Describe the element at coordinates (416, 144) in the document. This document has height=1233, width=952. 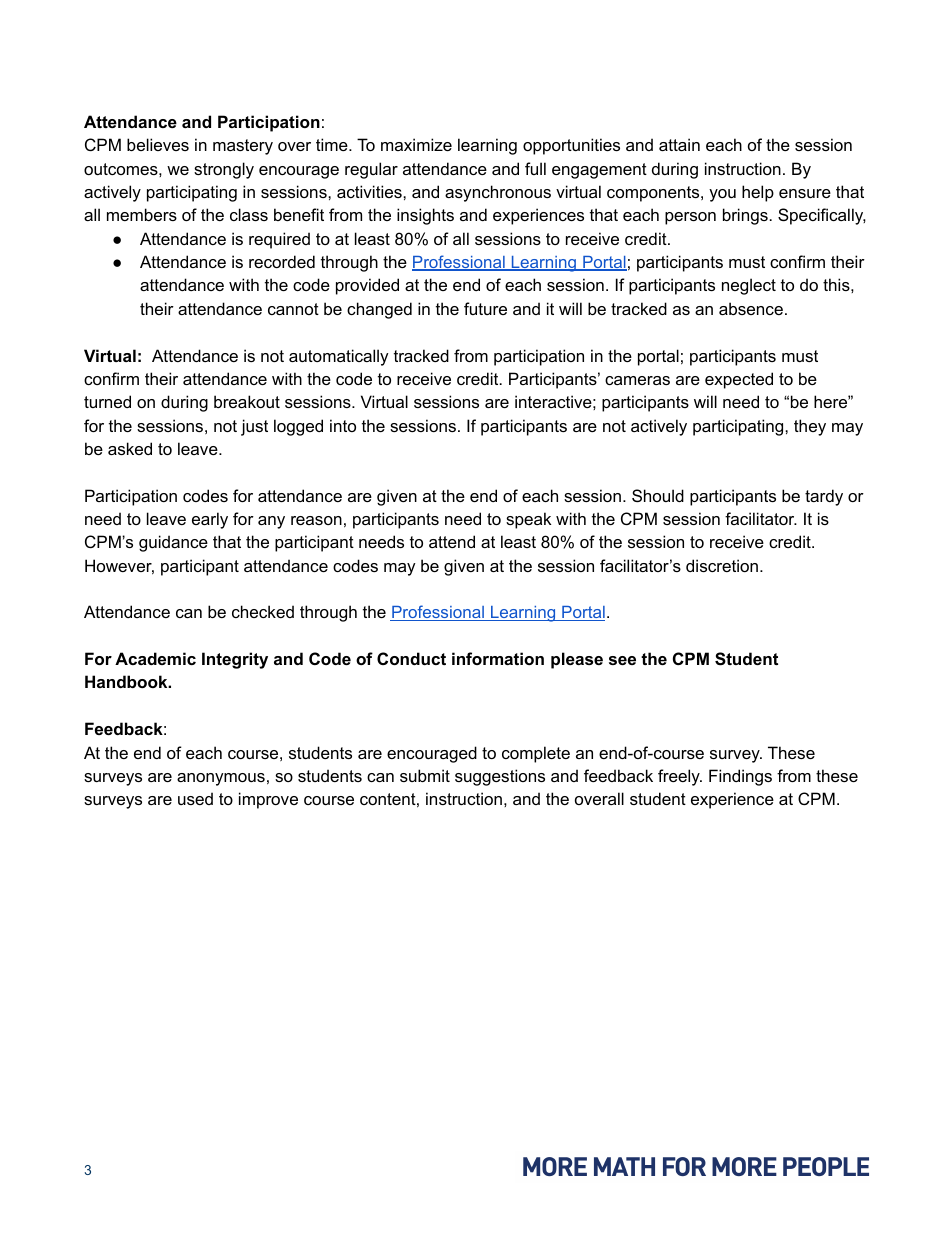
I see `maximize` at that location.
